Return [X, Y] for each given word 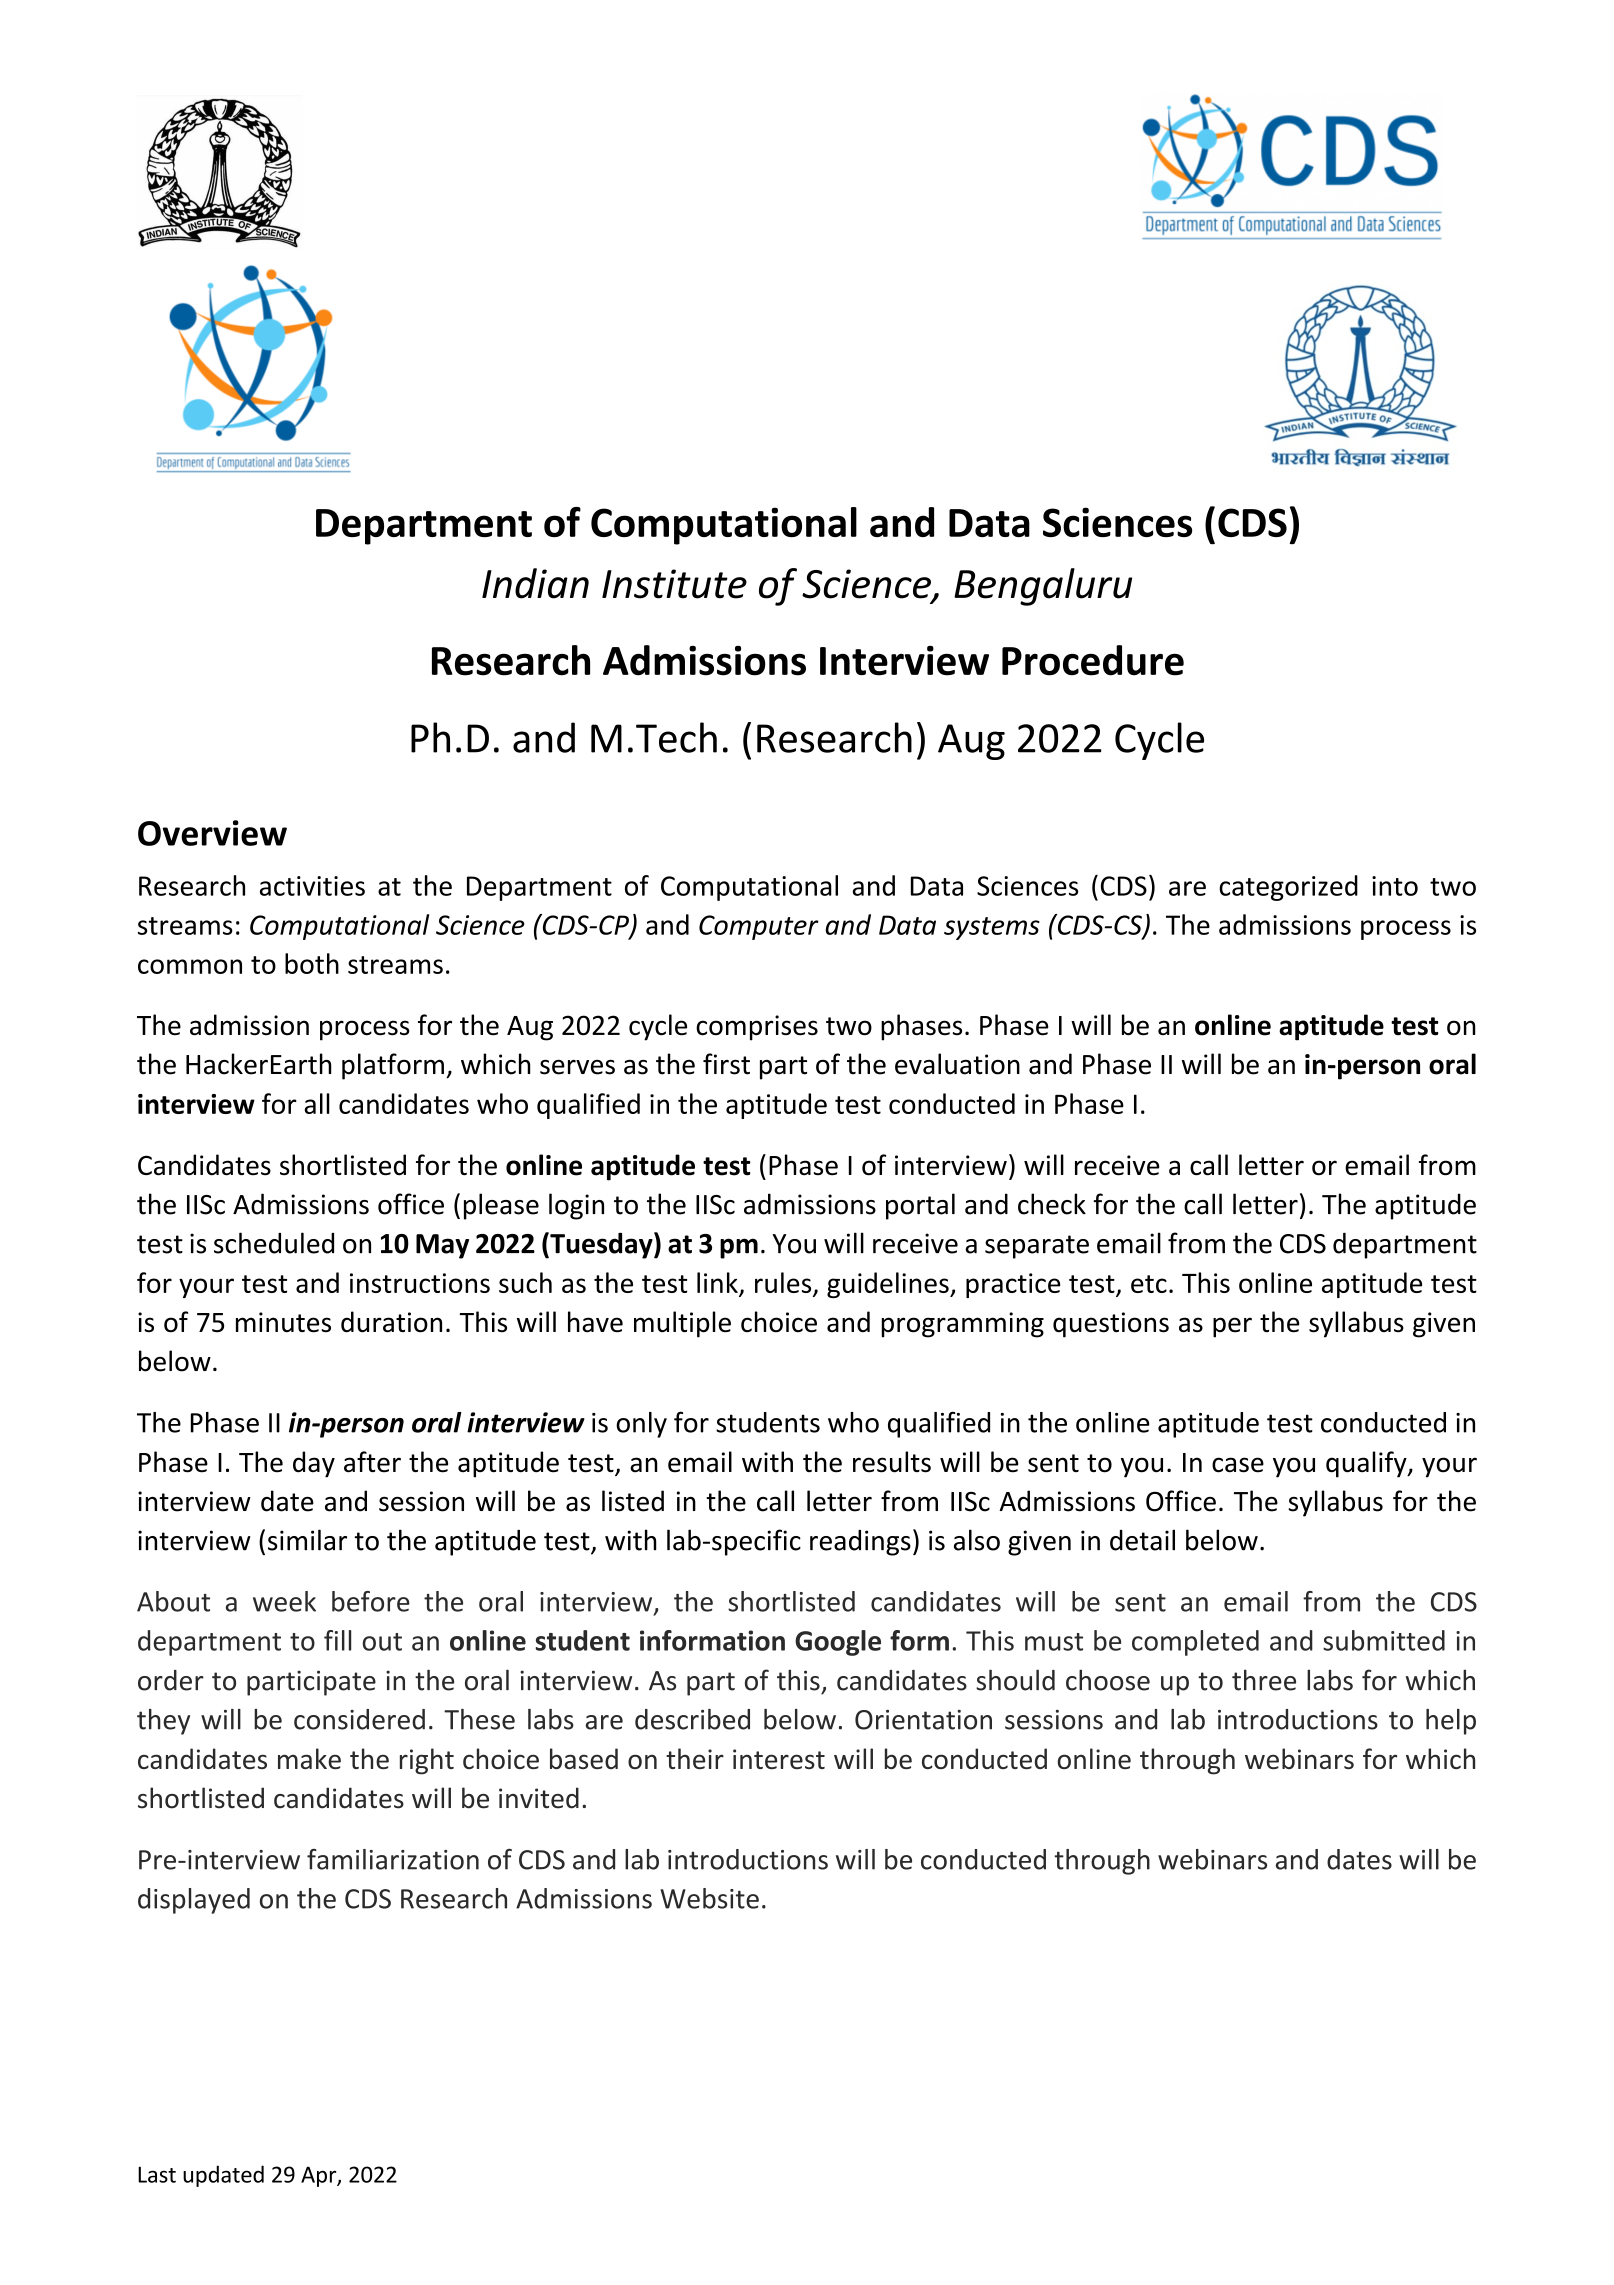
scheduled [274, 1243]
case [1238, 1465]
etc [1149, 1284]
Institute [674, 584]
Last [157, 2175]
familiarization [393, 1859]
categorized [1288, 888]
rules [784, 1284]
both [312, 963]
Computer [759, 927]
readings [860, 1543]
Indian [535, 583]
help [1451, 1722]
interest [779, 1759]
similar [307, 1540]
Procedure [1093, 660]
